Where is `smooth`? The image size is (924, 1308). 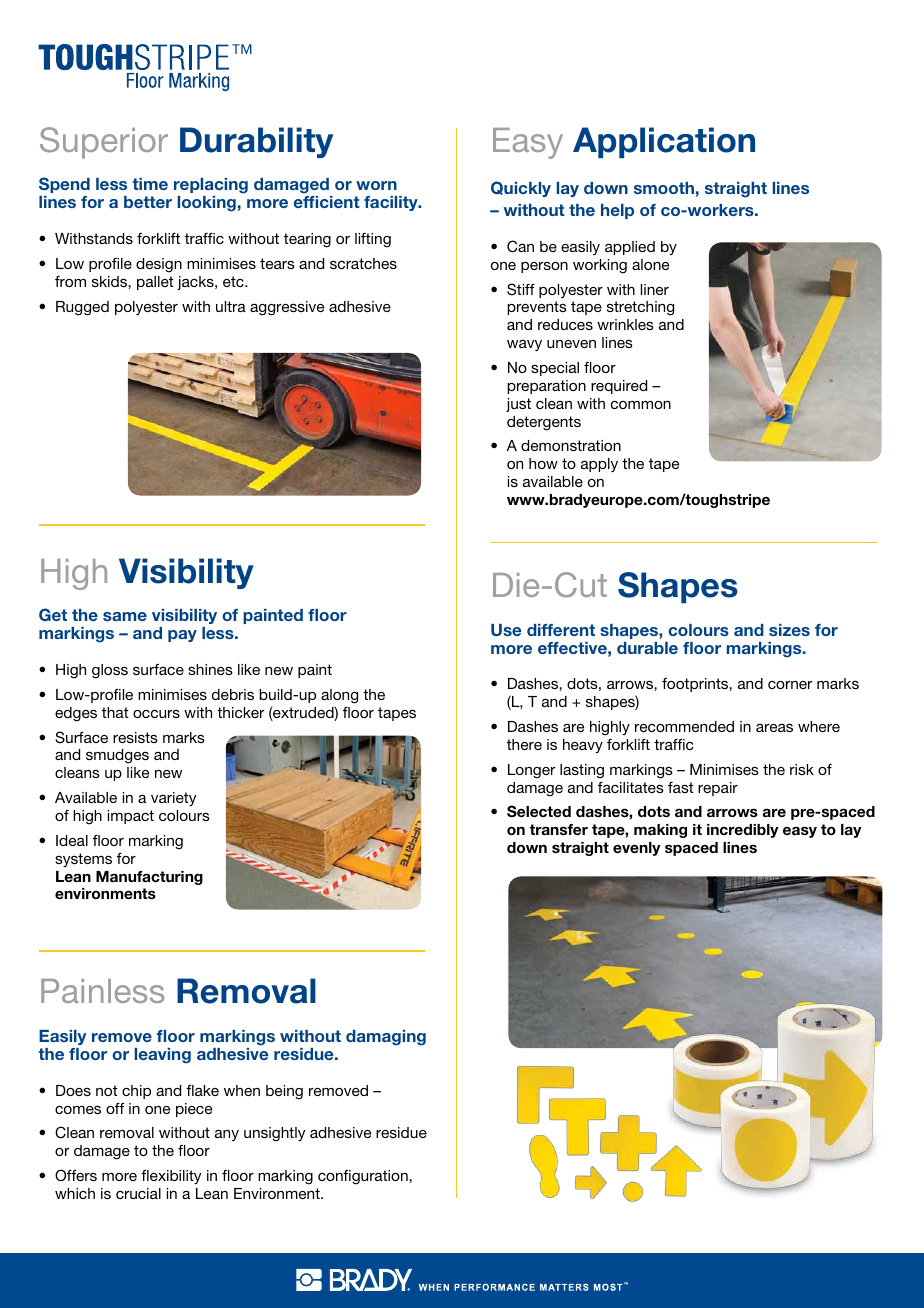
smooth is located at coordinates (664, 188).
